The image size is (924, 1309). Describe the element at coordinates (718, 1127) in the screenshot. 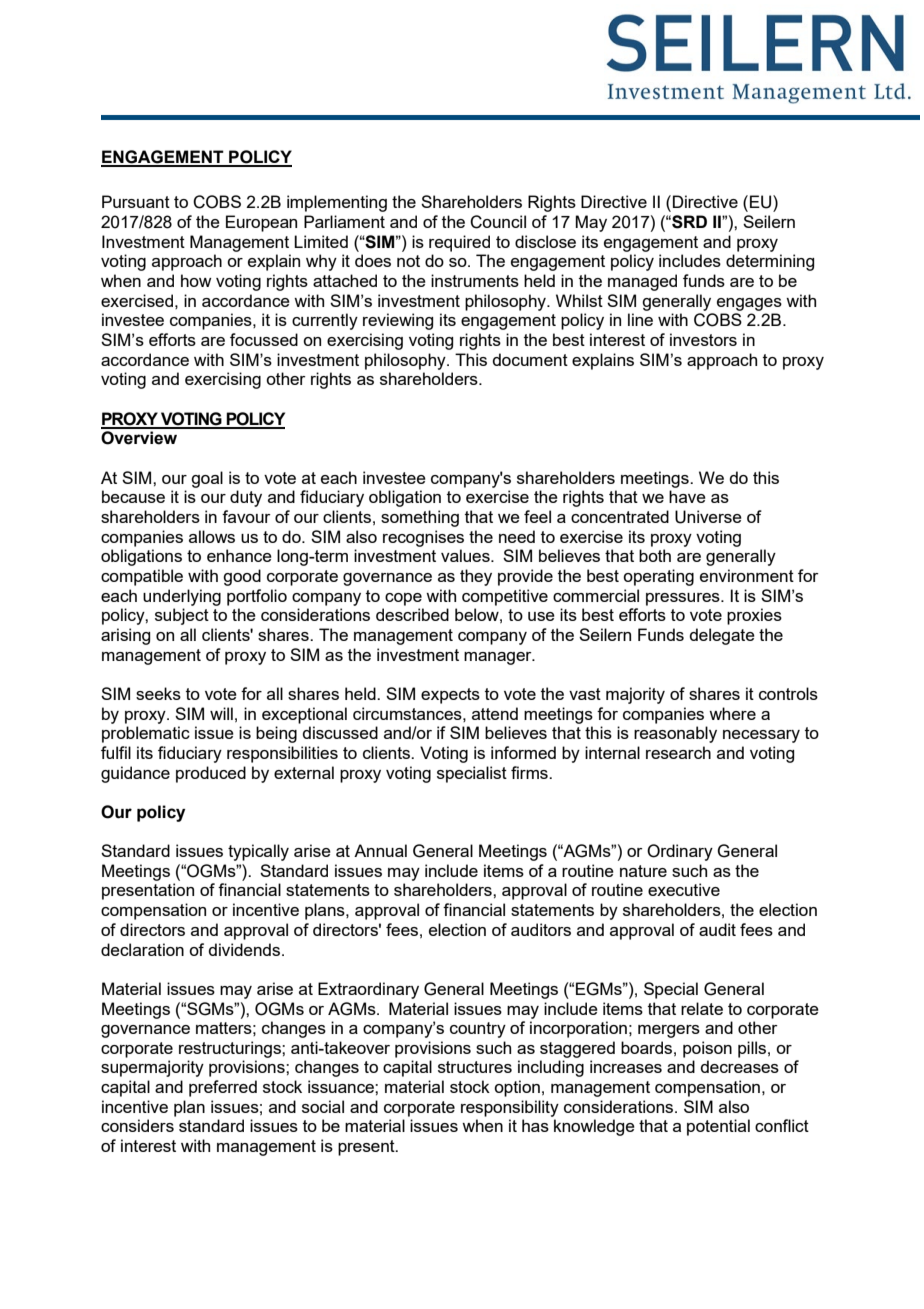

I see `potential` at that location.
